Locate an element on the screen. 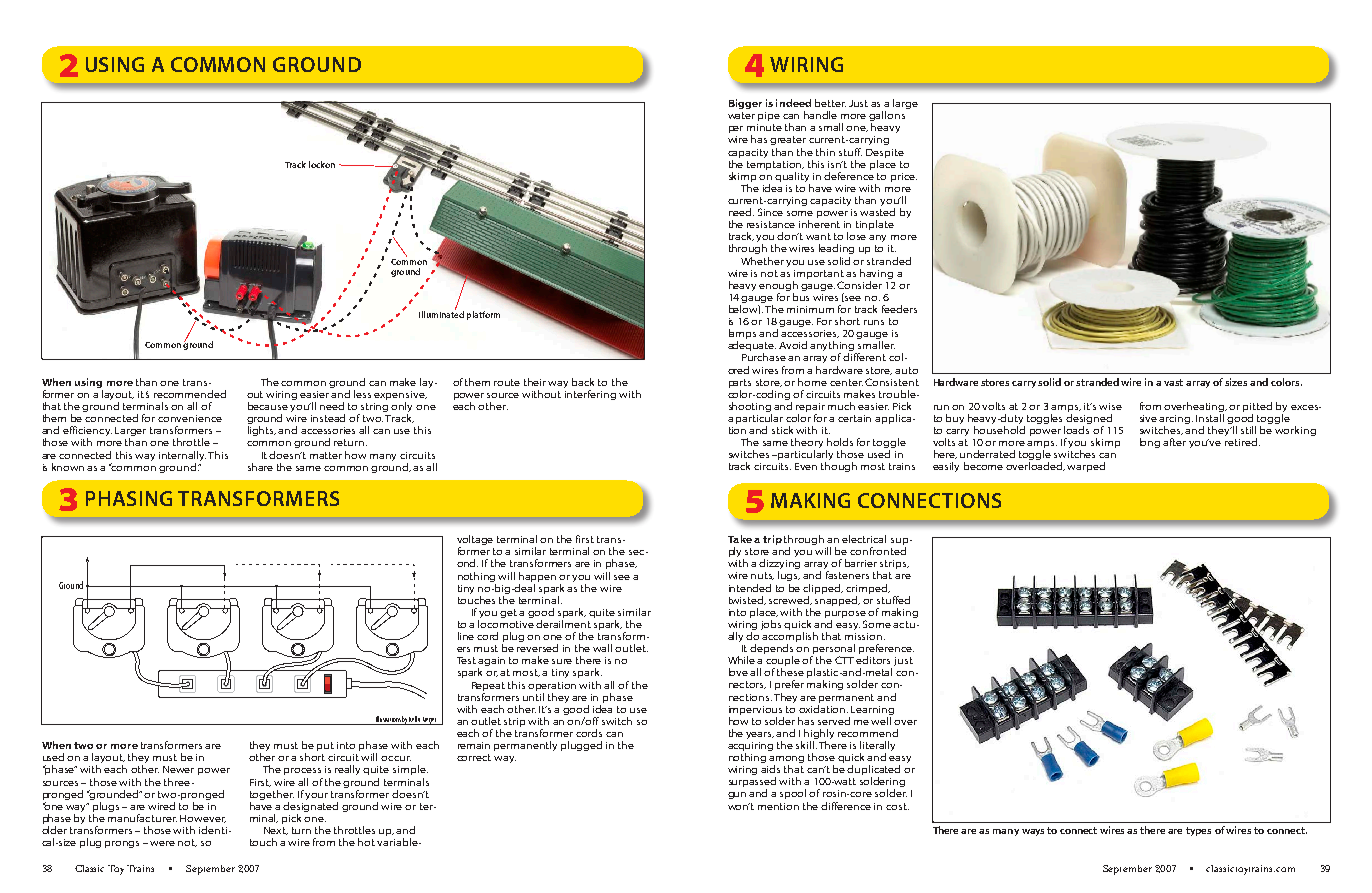 The width and height of the screenshot is (1372, 893). mission is located at coordinates (865, 636).
